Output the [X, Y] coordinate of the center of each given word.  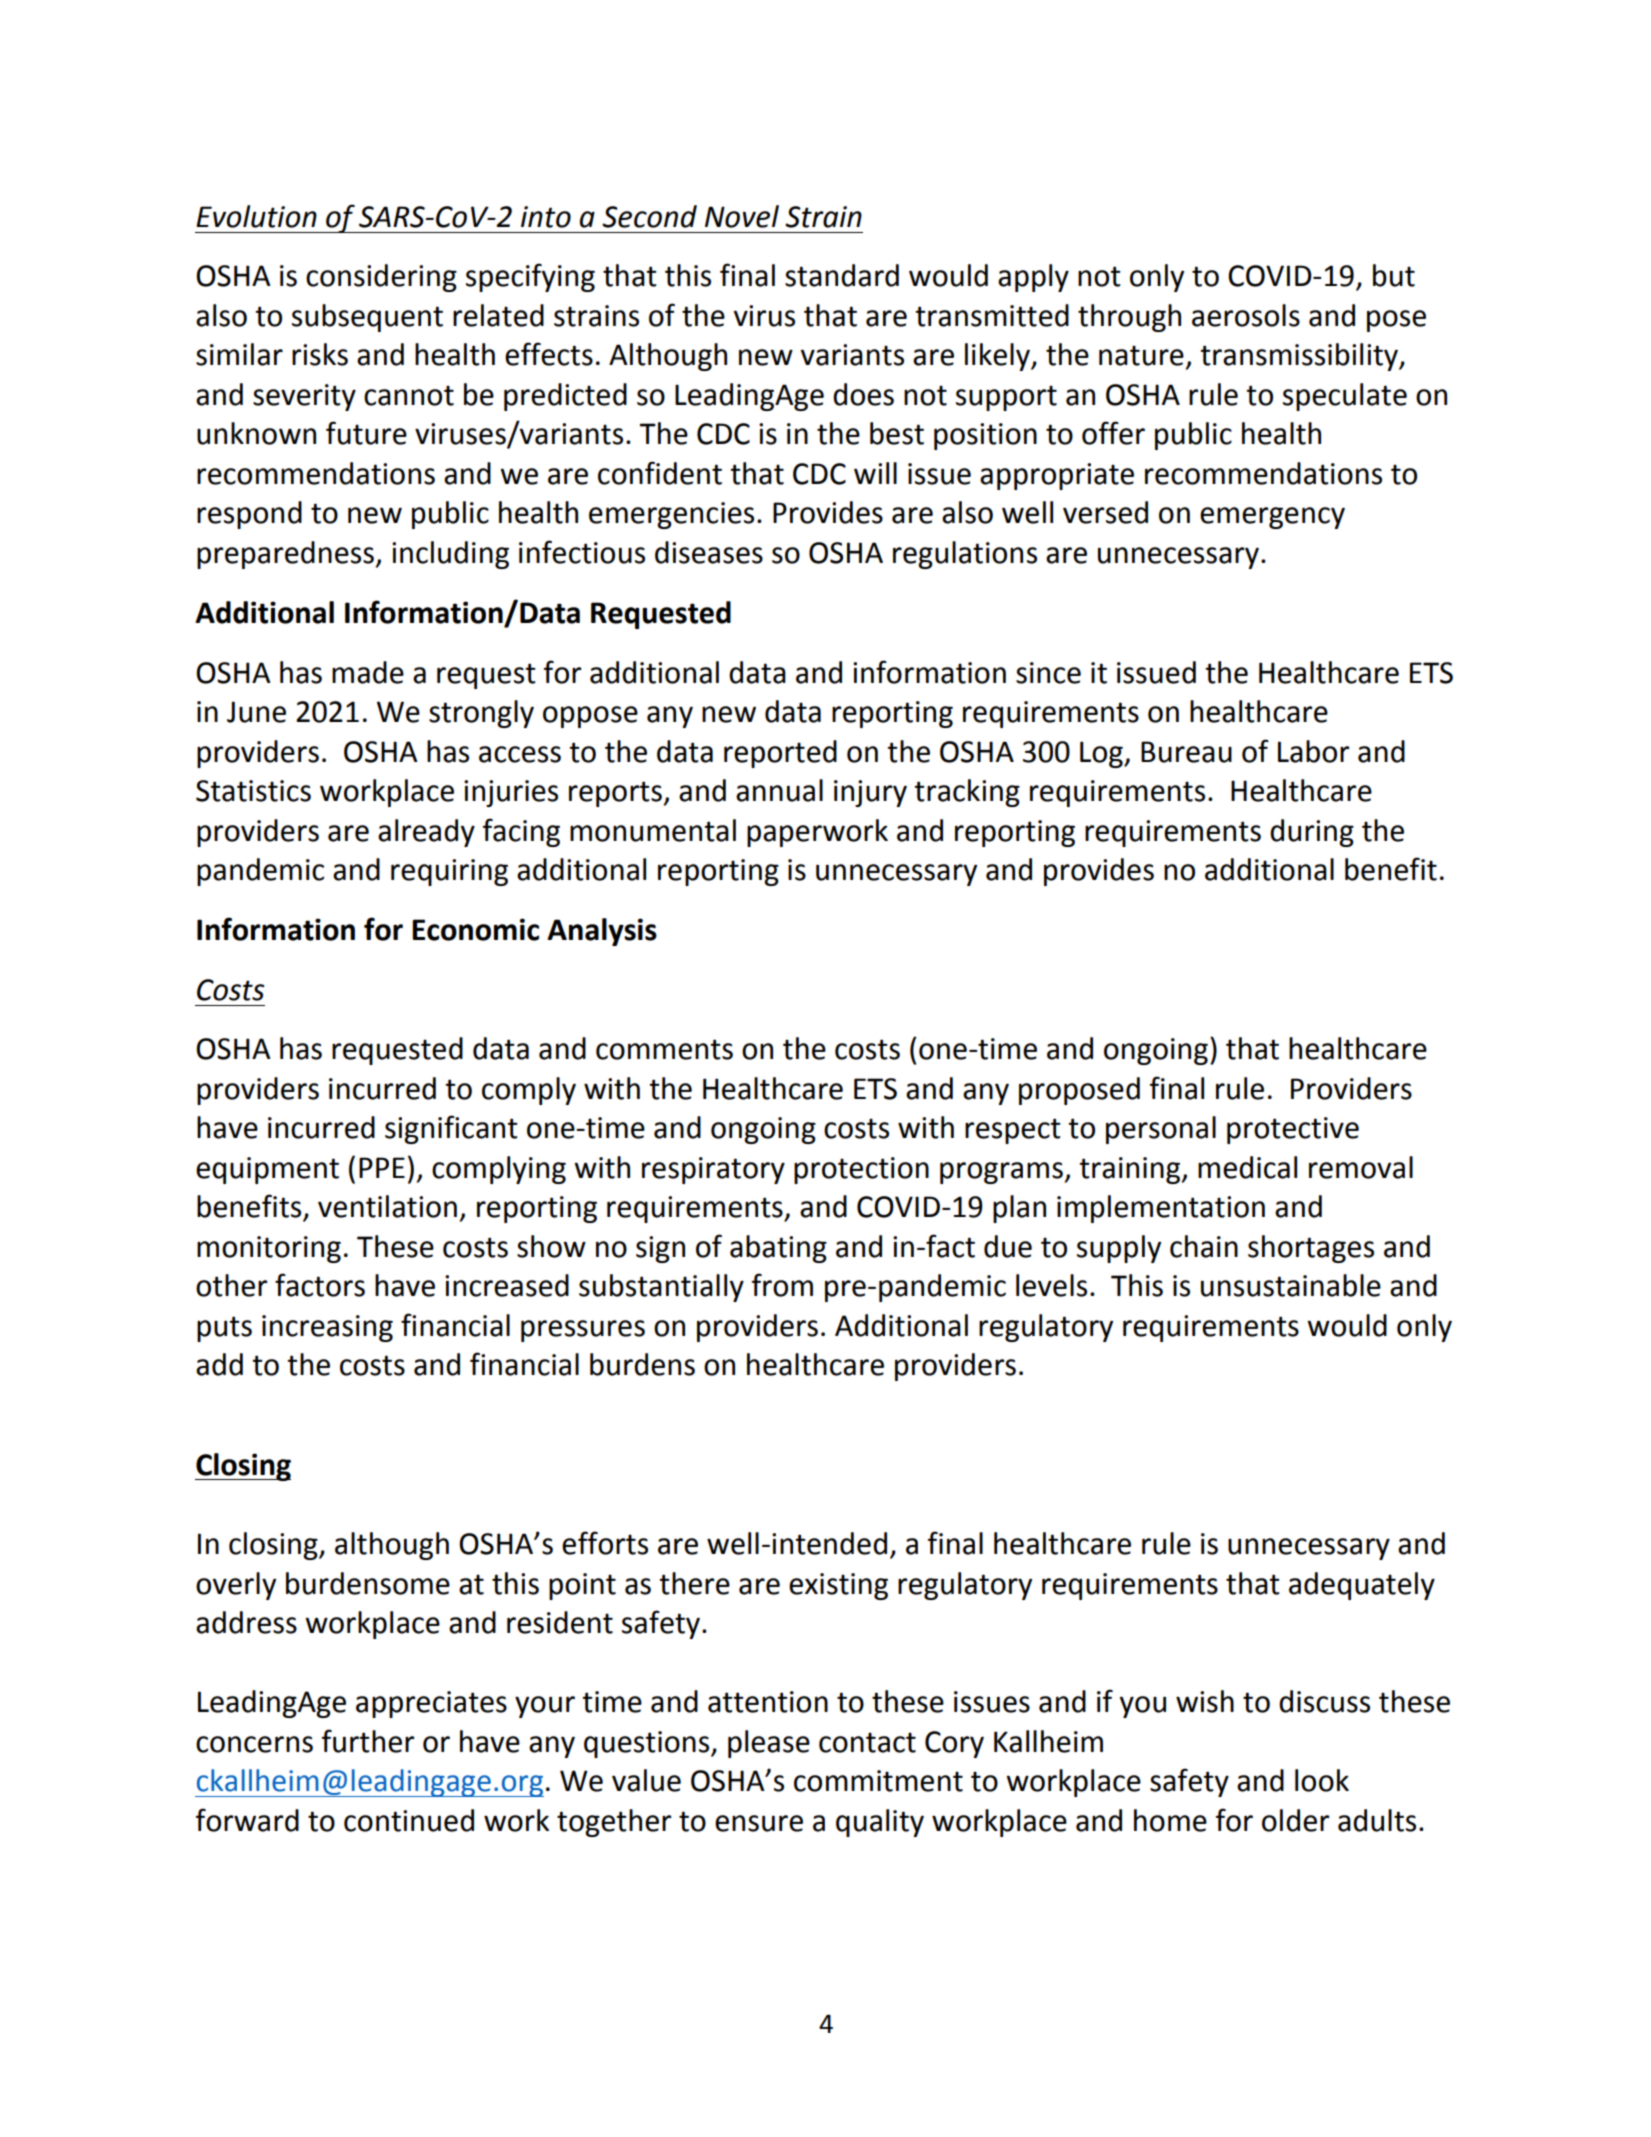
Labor [1313, 751]
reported [780, 754]
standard [842, 275]
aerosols [1246, 315]
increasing [327, 1328]
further [368, 1741]
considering [381, 278]
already [426, 833]
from [782, 1285]
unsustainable [1291, 1285]
